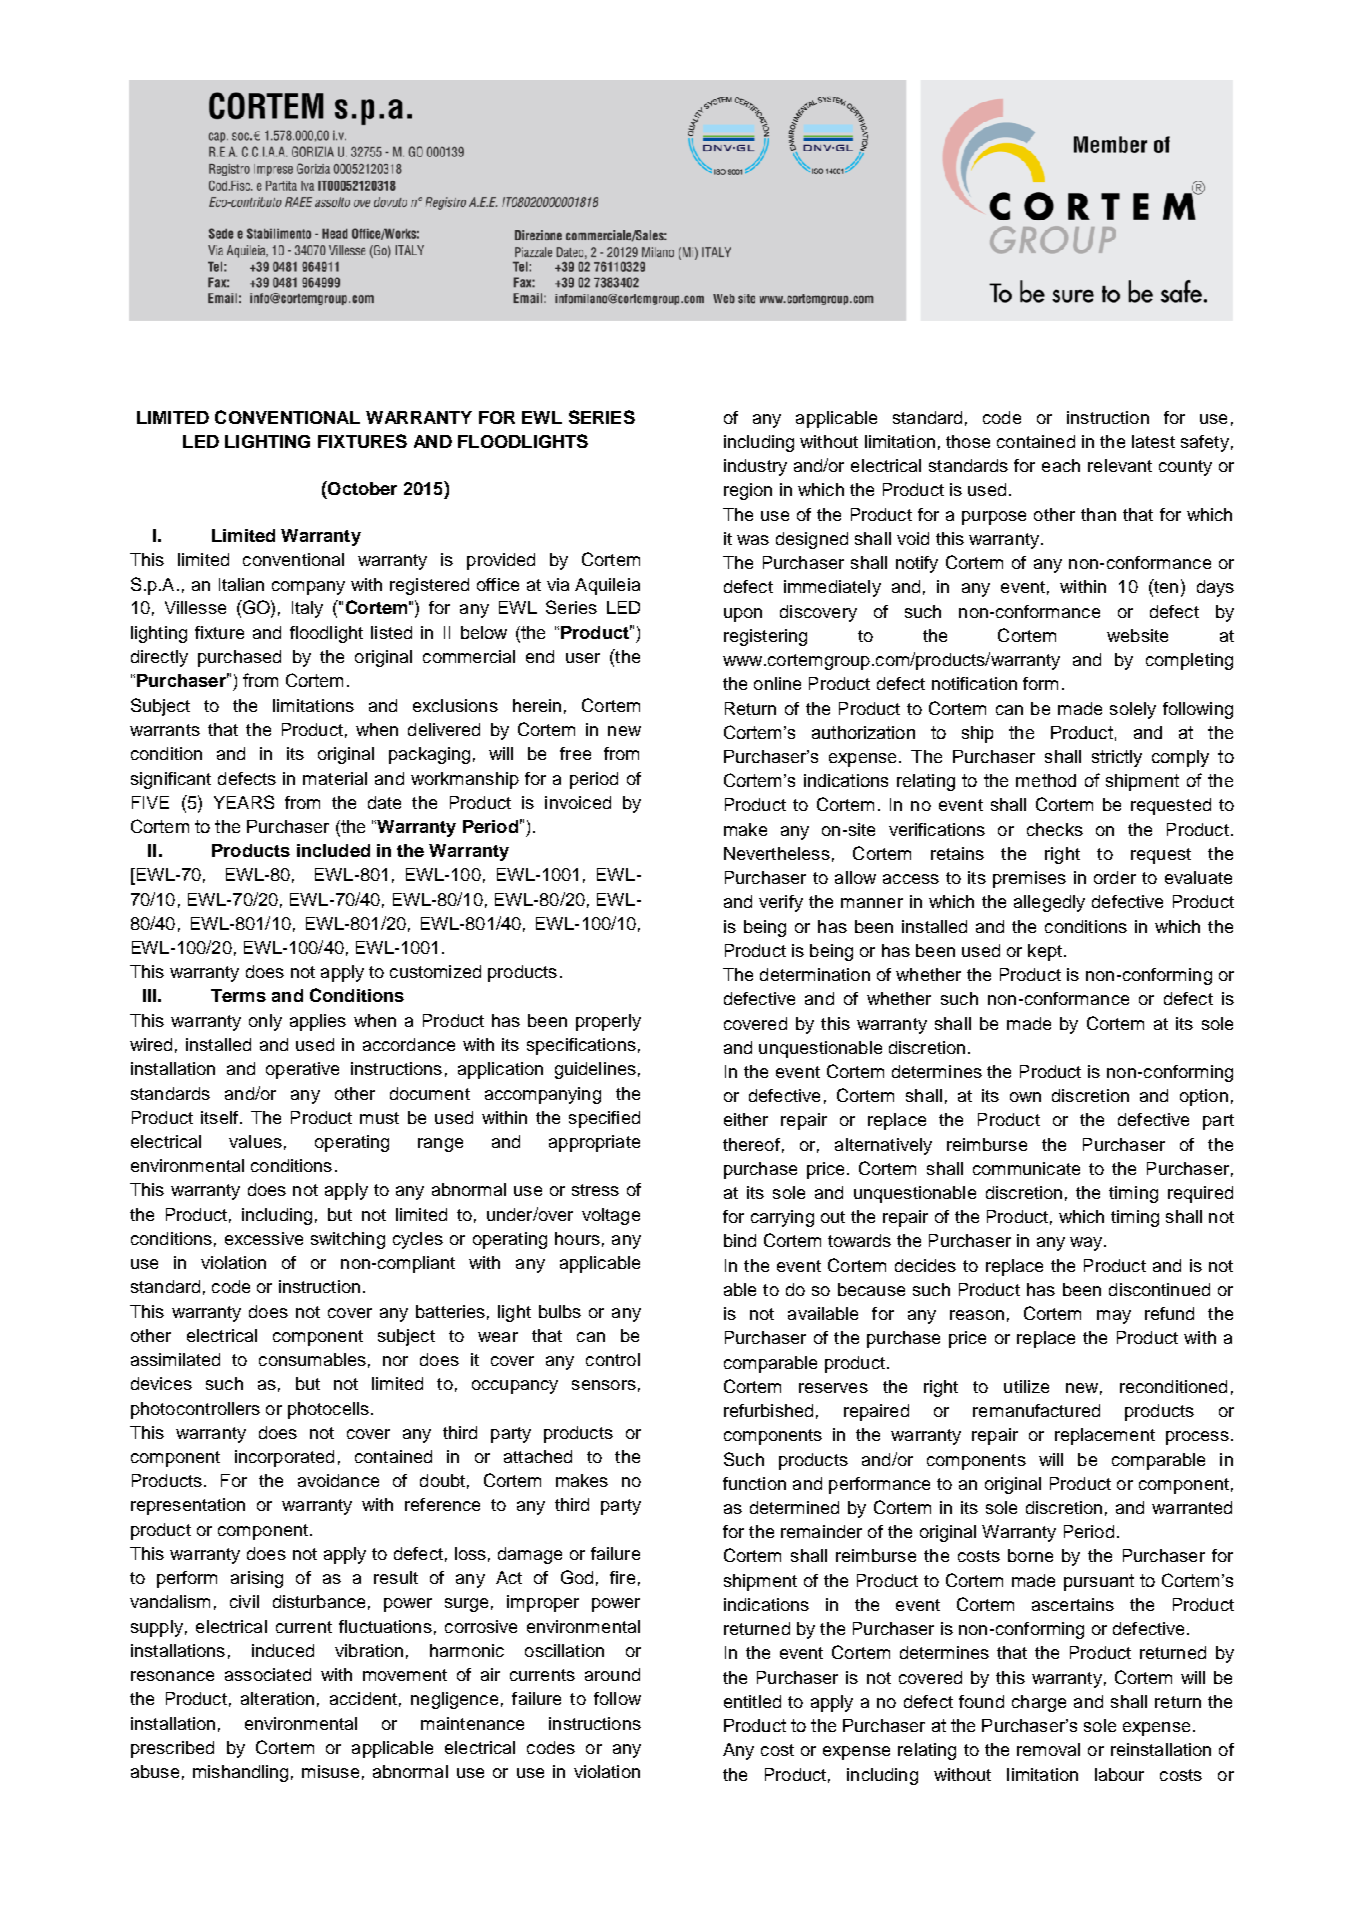 Image resolution: width=1364 pixels, height=1928 pixels. I want to click on alteration, so click(277, 1698).
